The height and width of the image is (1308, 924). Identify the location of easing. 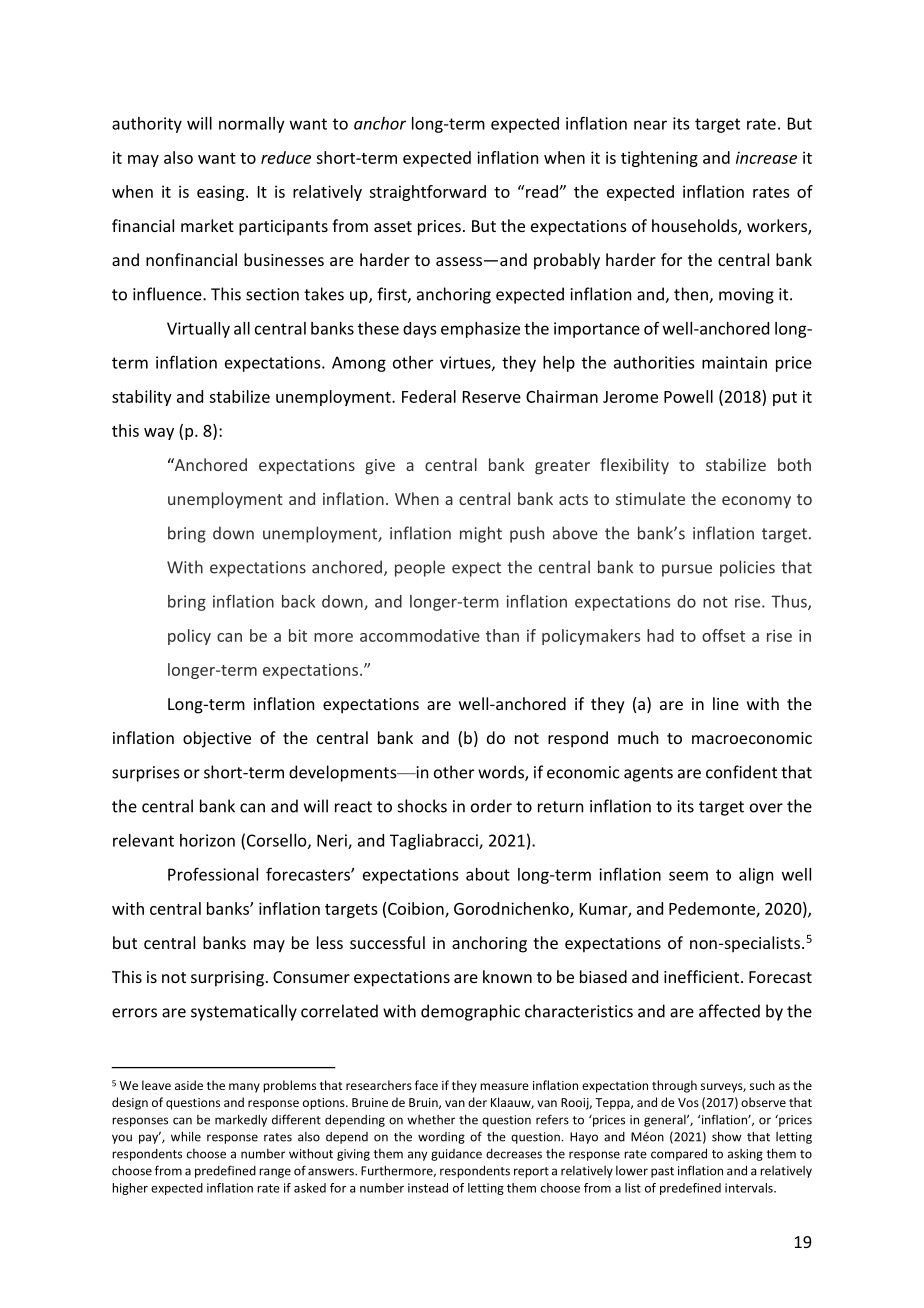
(222, 193).
